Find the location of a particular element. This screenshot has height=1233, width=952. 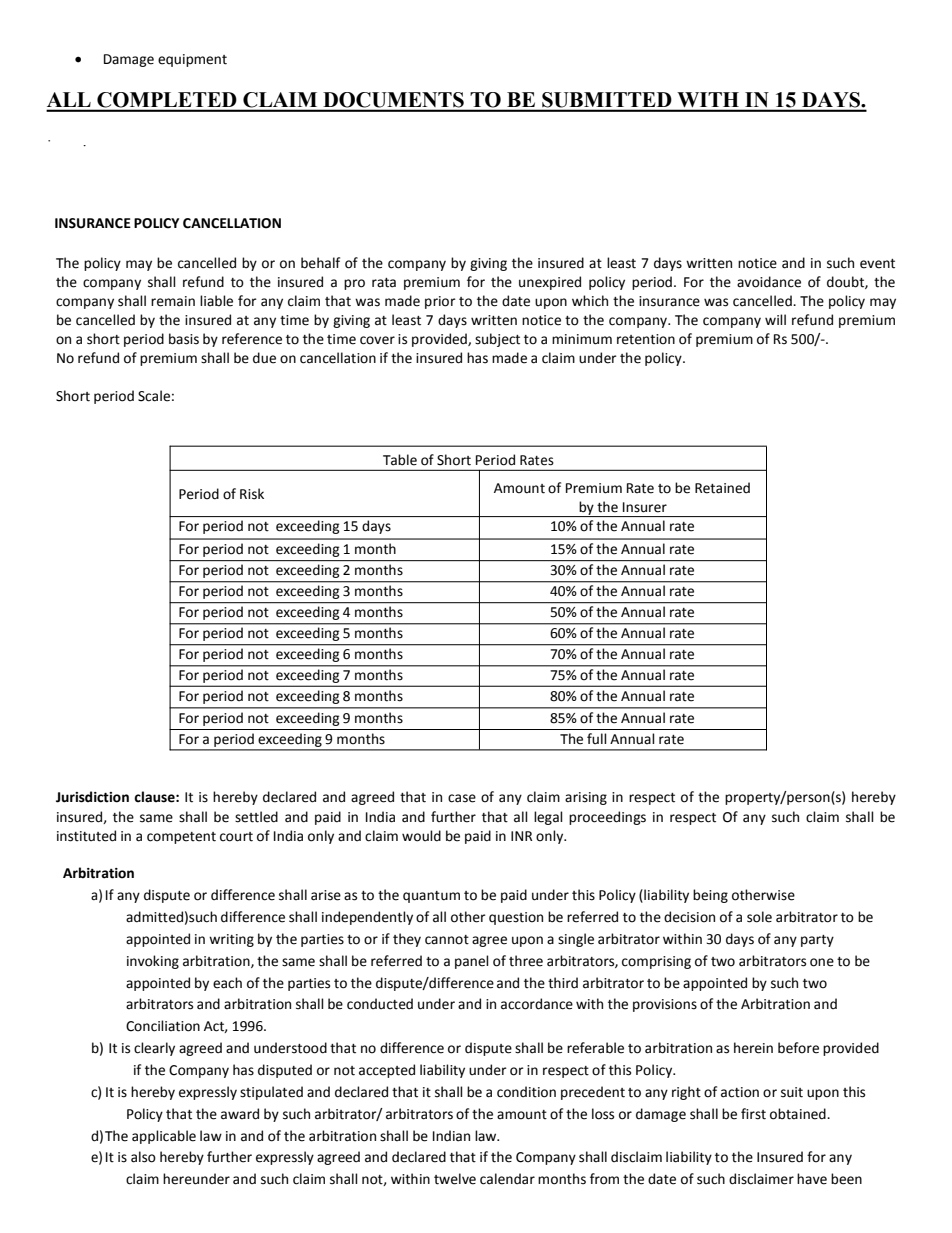

twelve is located at coordinates (455, 1179).
